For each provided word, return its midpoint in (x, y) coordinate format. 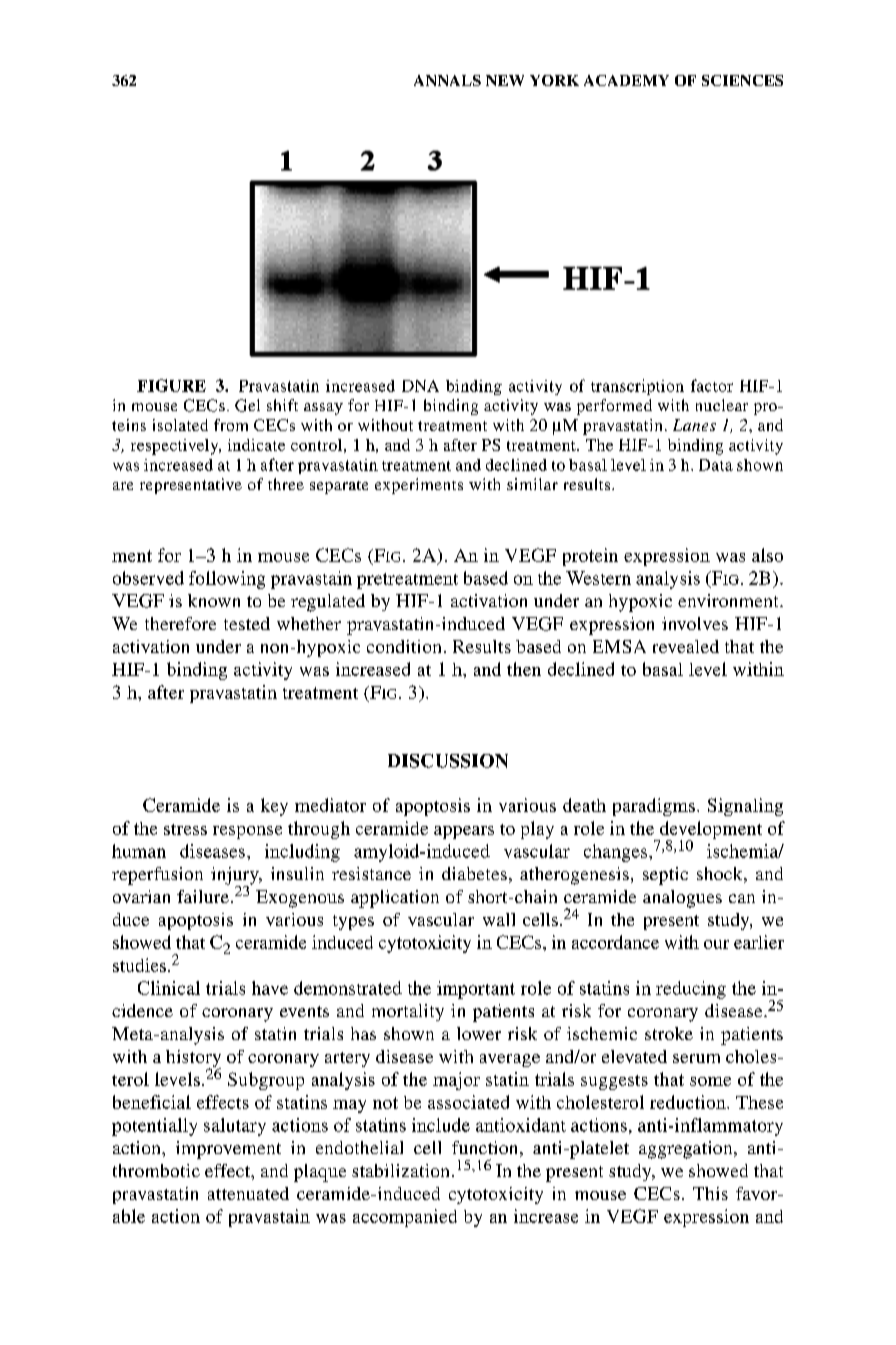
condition (404, 646)
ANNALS (447, 80)
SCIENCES (742, 80)
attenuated (248, 1193)
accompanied (405, 1218)
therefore (180, 623)
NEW (505, 80)
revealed (686, 646)
